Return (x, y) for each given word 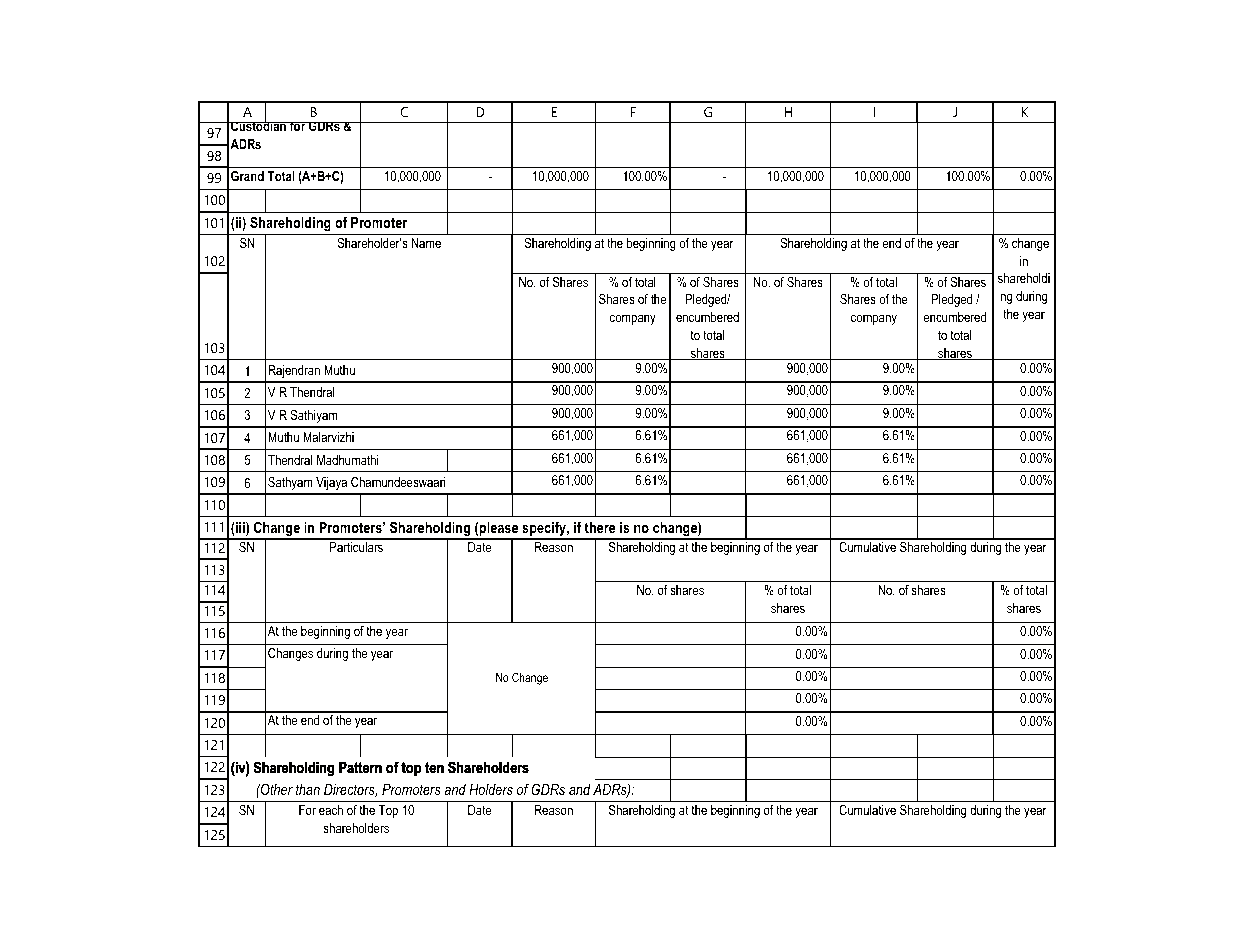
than (308, 789)
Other (276, 789)
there (600, 527)
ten (434, 767)
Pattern (360, 767)
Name (426, 243)
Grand (247, 176)
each (331, 810)
